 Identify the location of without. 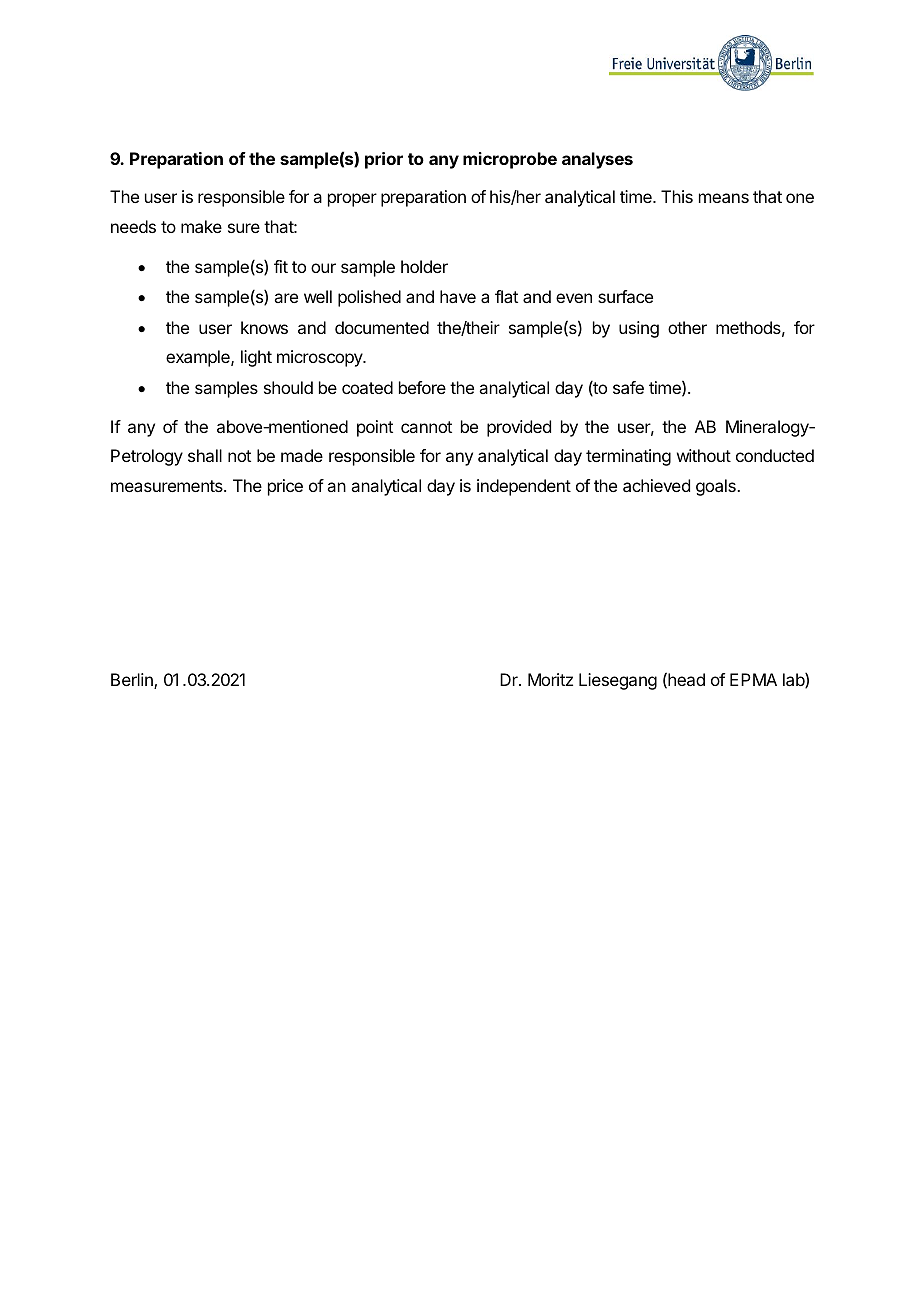
(704, 455).
